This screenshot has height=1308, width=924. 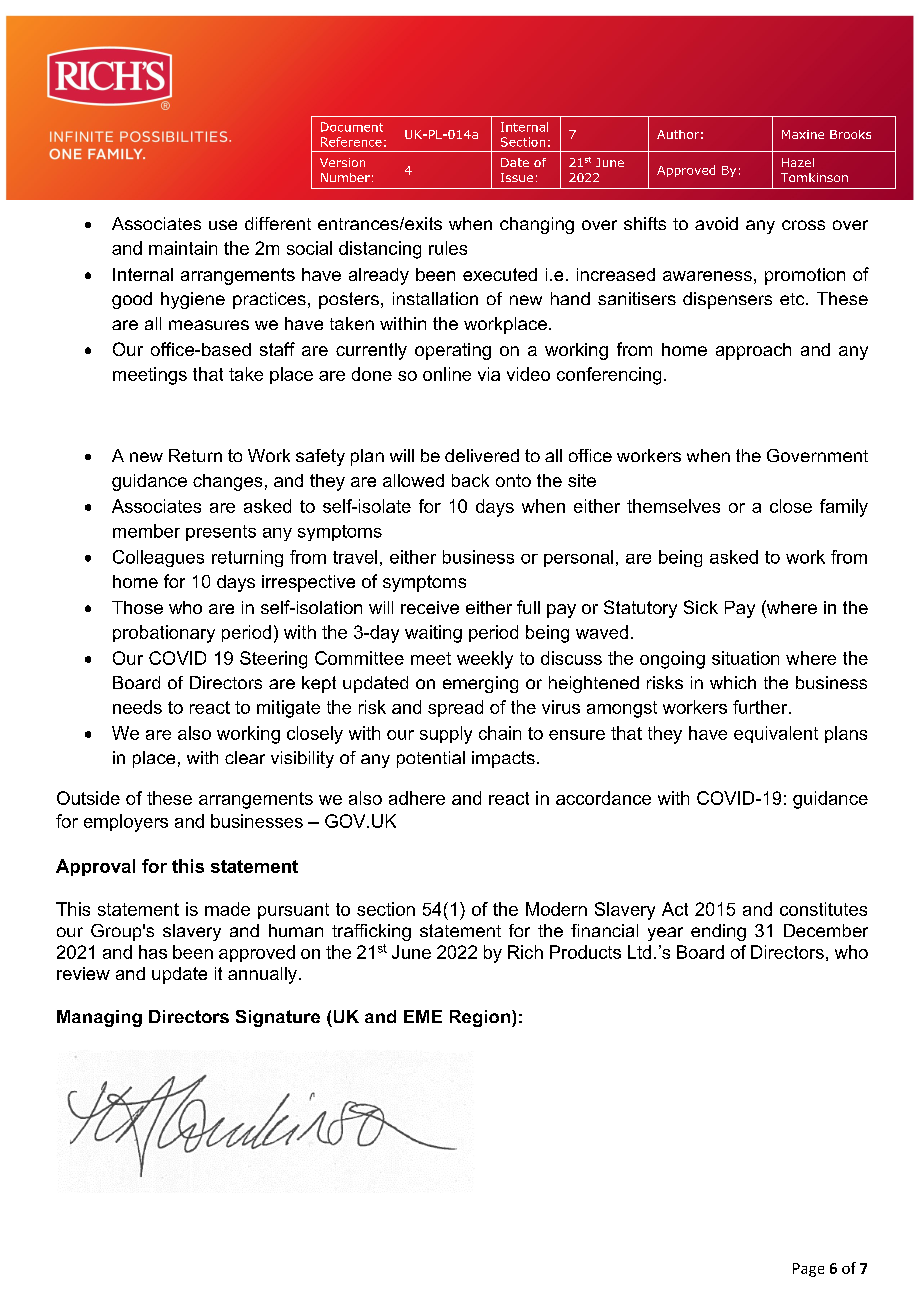 What do you see at coordinates (223, 225) in the screenshot?
I see `use` at bounding box center [223, 225].
